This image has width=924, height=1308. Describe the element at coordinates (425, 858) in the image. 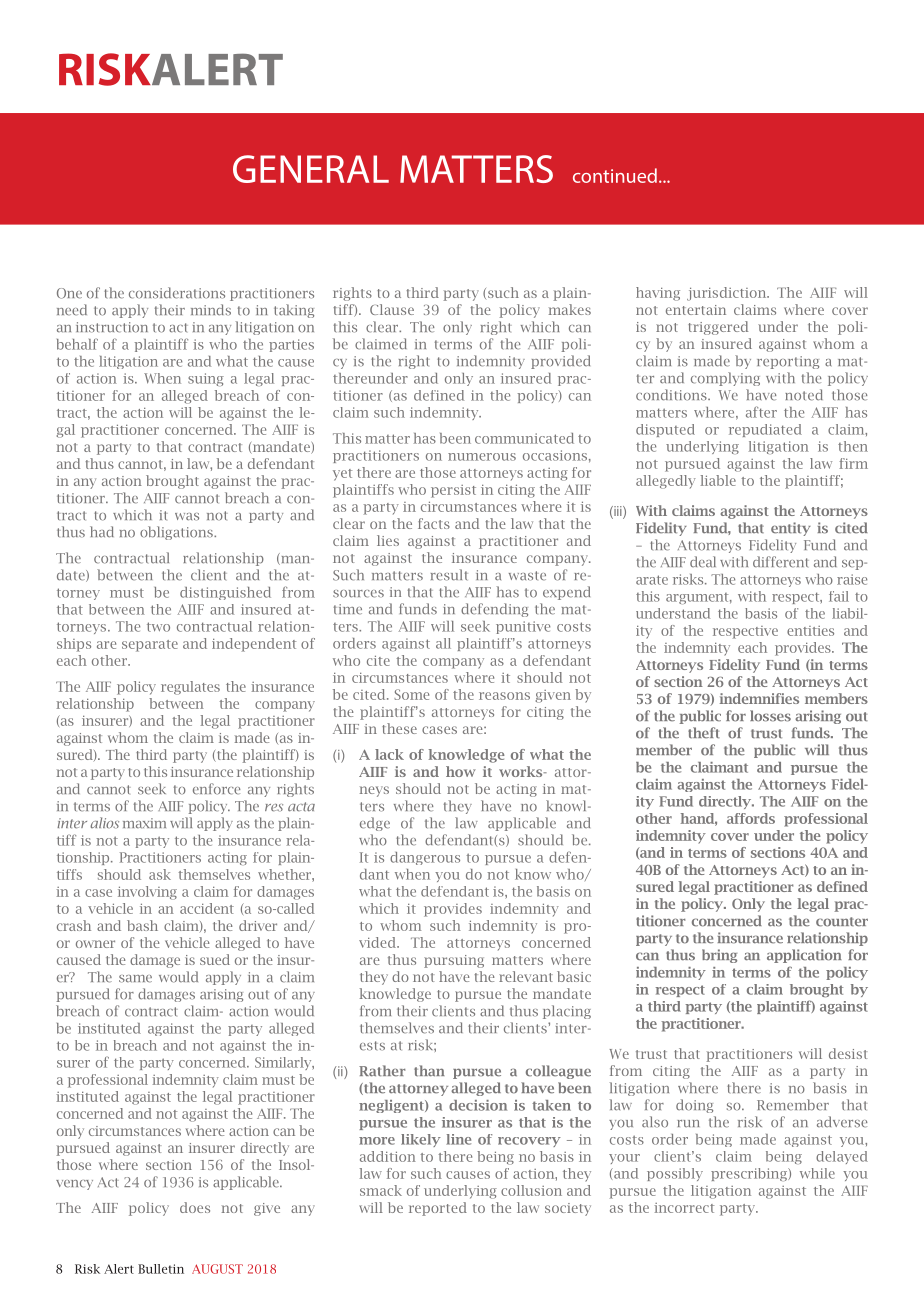

I see `dangerous` at that location.
